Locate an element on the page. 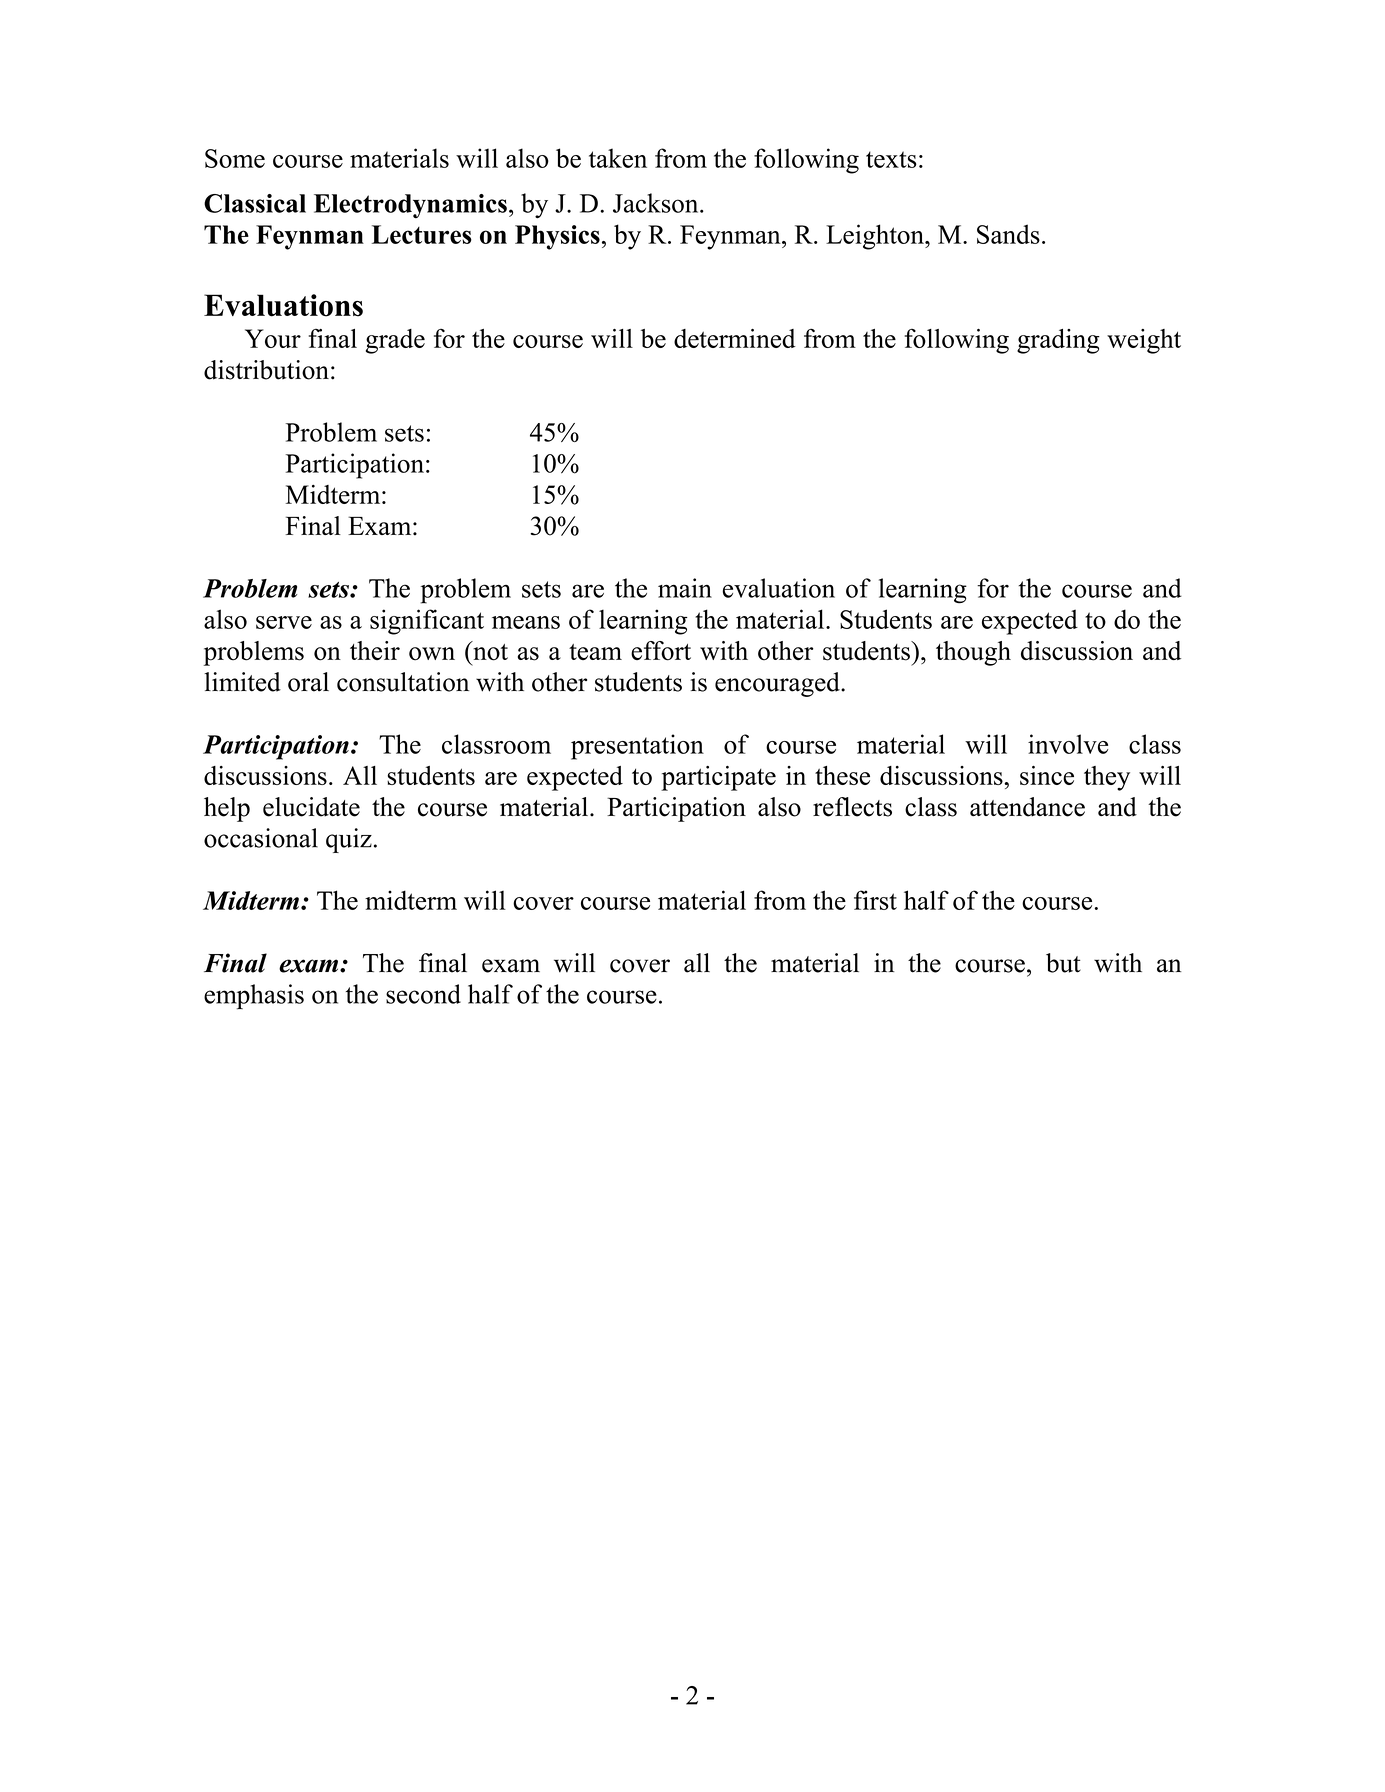 The width and height of the image is (1385, 1792). main is located at coordinates (685, 588).
